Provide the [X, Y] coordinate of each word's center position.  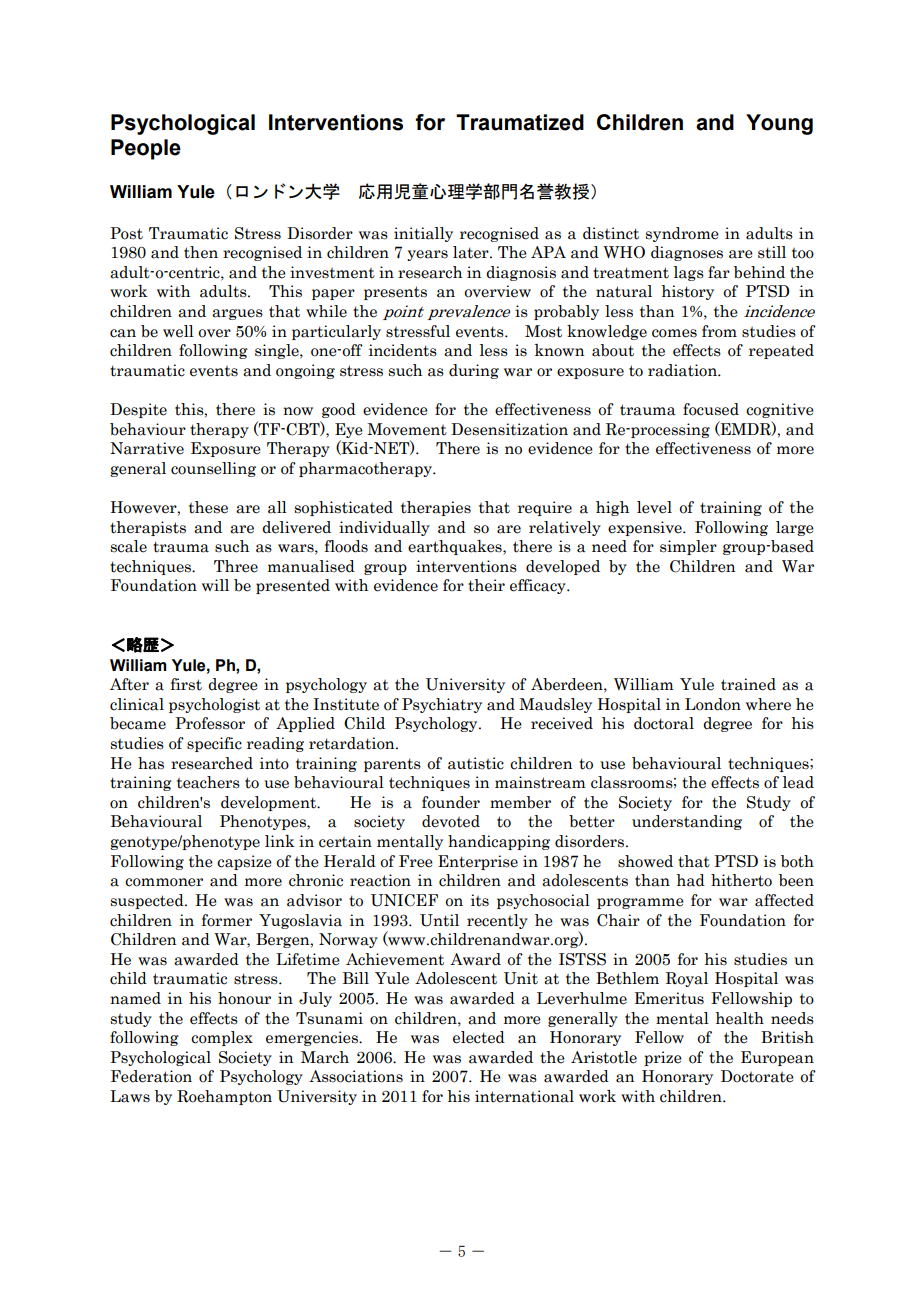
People [146, 149]
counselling [213, 469]
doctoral [664, 723]
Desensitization [509, 429]
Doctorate [757, 1076]
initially [423, 234]
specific [214, 744]
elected [479, 1037]
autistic [476, 763]
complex [222, 1038]
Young [779, 124]
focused [711, 409]
